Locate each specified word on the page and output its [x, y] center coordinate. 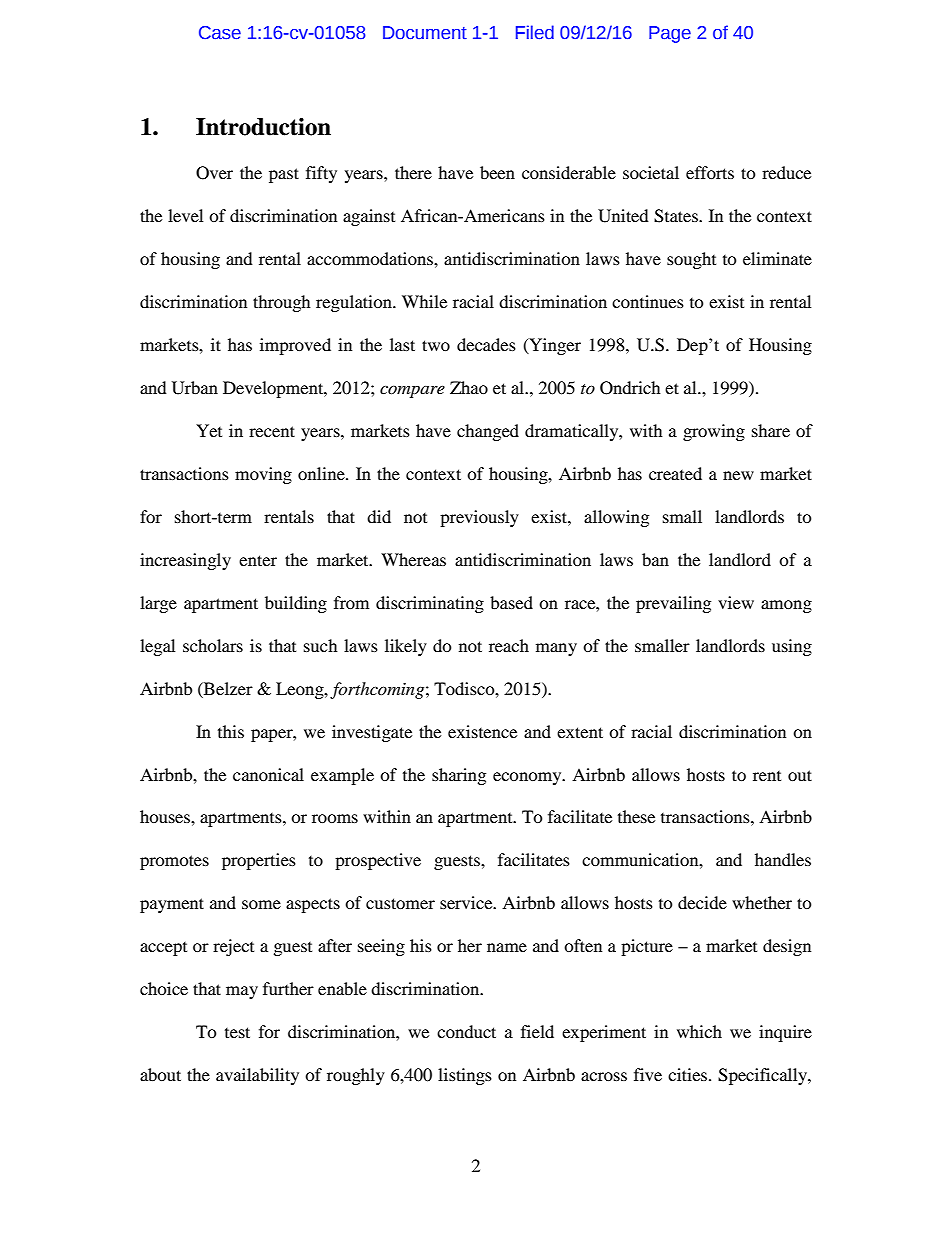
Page [670, 34]
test [237, 1032]
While [424, 301]
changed [488, 432]
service [467, 902]
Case [220, 33]
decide [702, 902]
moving [263, 475]
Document [425, 33]
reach [509, 645]
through [282, 303]
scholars [213, 645]
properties [259, 861]
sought [691, 260]
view [736, 602]
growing [714, 432]
